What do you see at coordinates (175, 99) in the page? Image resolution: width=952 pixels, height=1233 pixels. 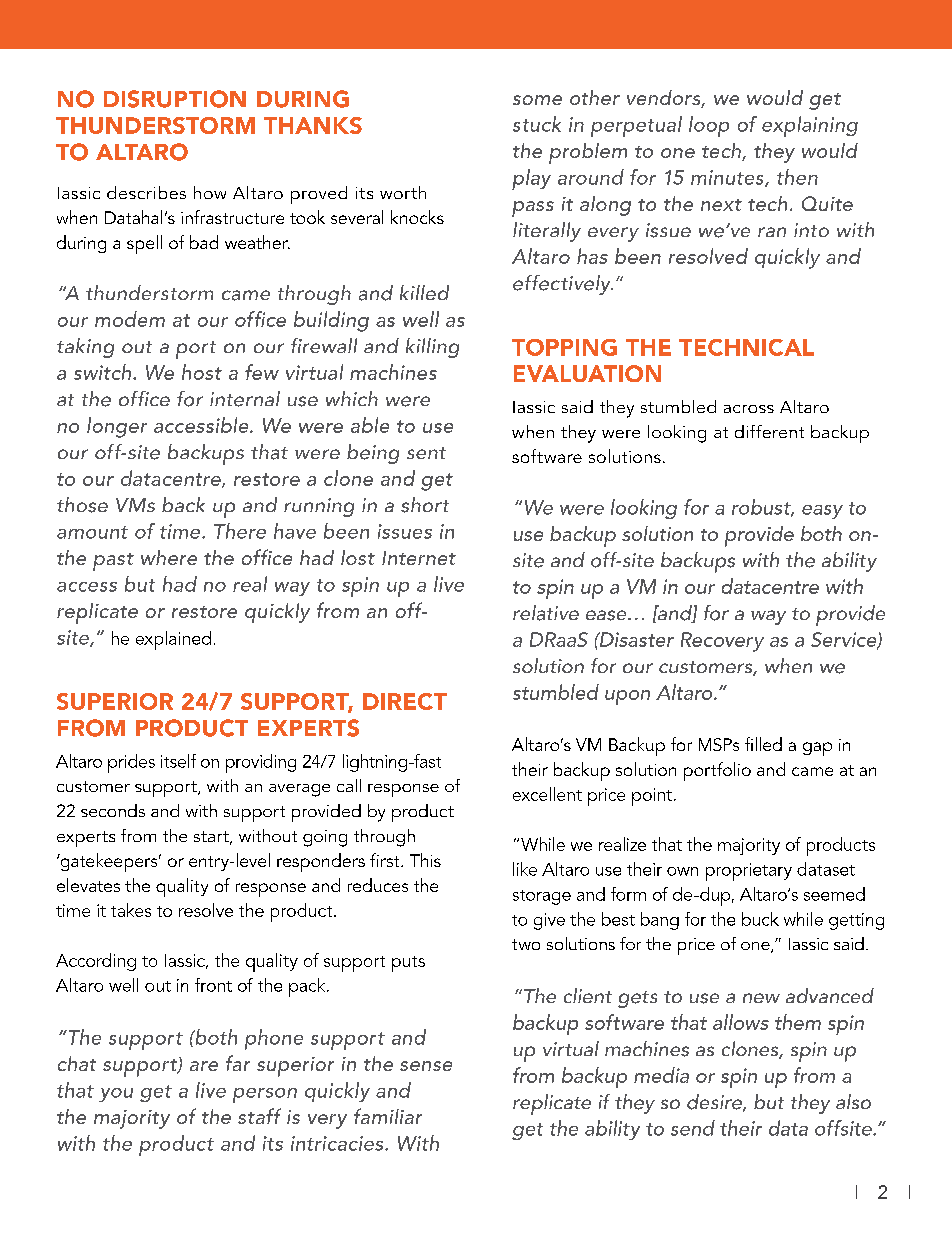 I see `DISRUPTION` at bounding box center [175, 99].
